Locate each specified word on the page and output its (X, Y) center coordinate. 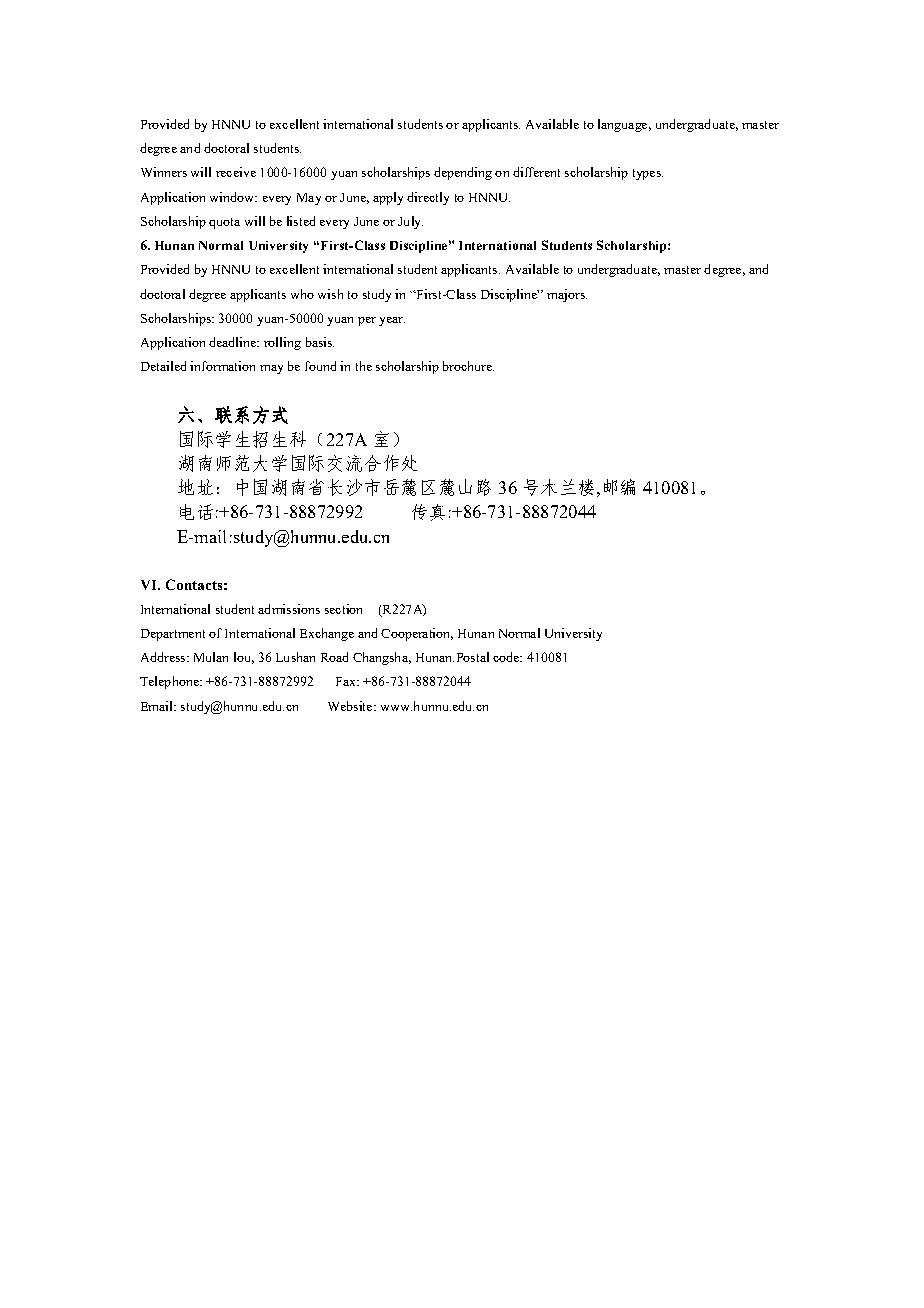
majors (567, 295)
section (343, 609)
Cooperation (417, 634)
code (507, 657)
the (364, 366)
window (233, 197)
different (536, 172)
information (222, 366)
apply (388, 198)
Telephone (170, 682)
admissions (289, 609)
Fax (347, 681)
